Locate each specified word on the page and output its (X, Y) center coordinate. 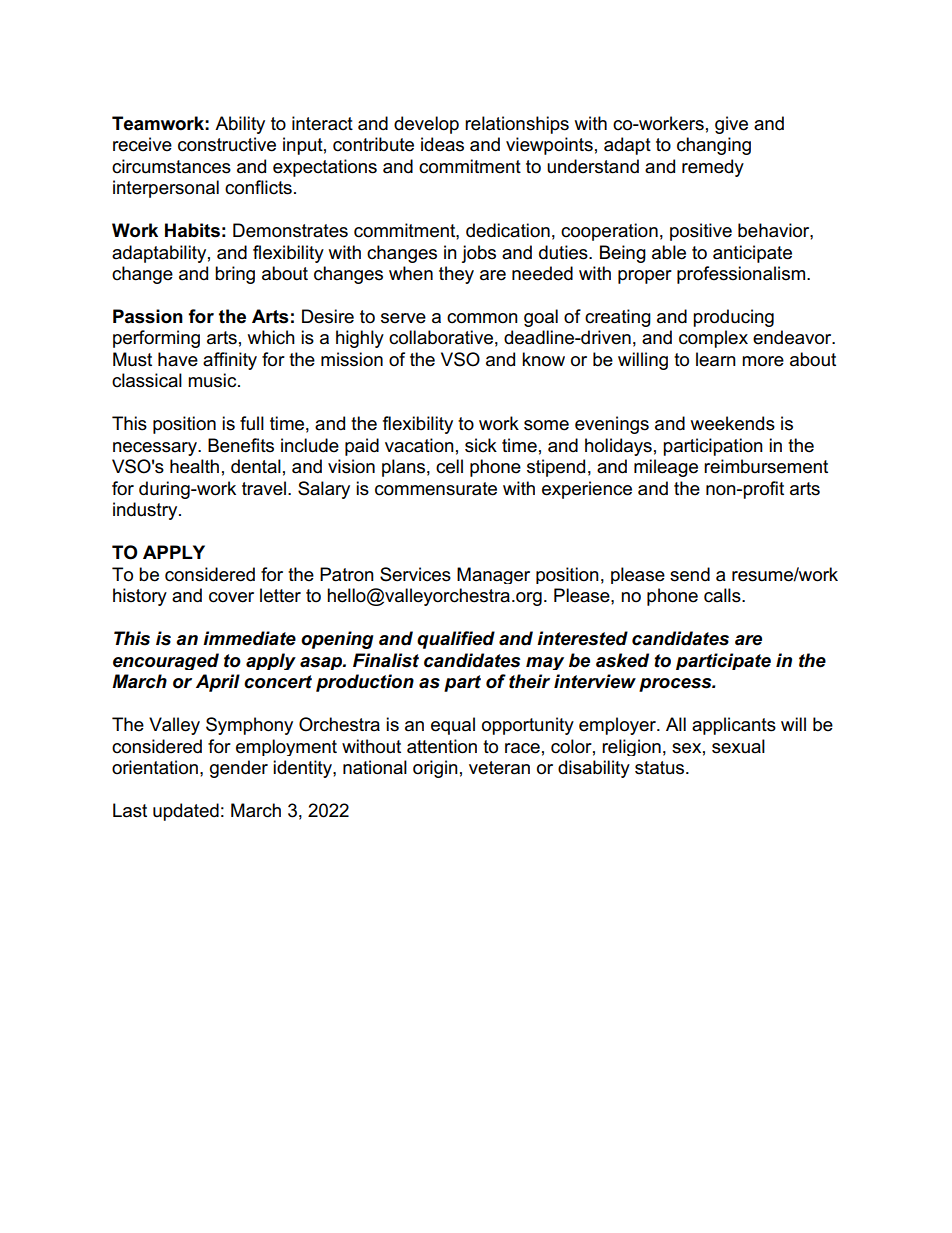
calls (723, 595)
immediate (249, 638)
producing (733, 318)
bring (235, 275)
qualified (456, 640)
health (194, 466)
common (482, 318)
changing (714, 146)
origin (435, 769)
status (661, 768)
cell (449, 466)
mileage (666, 468)
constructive (227, 144)
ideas (442, 144)
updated (186, 812)
